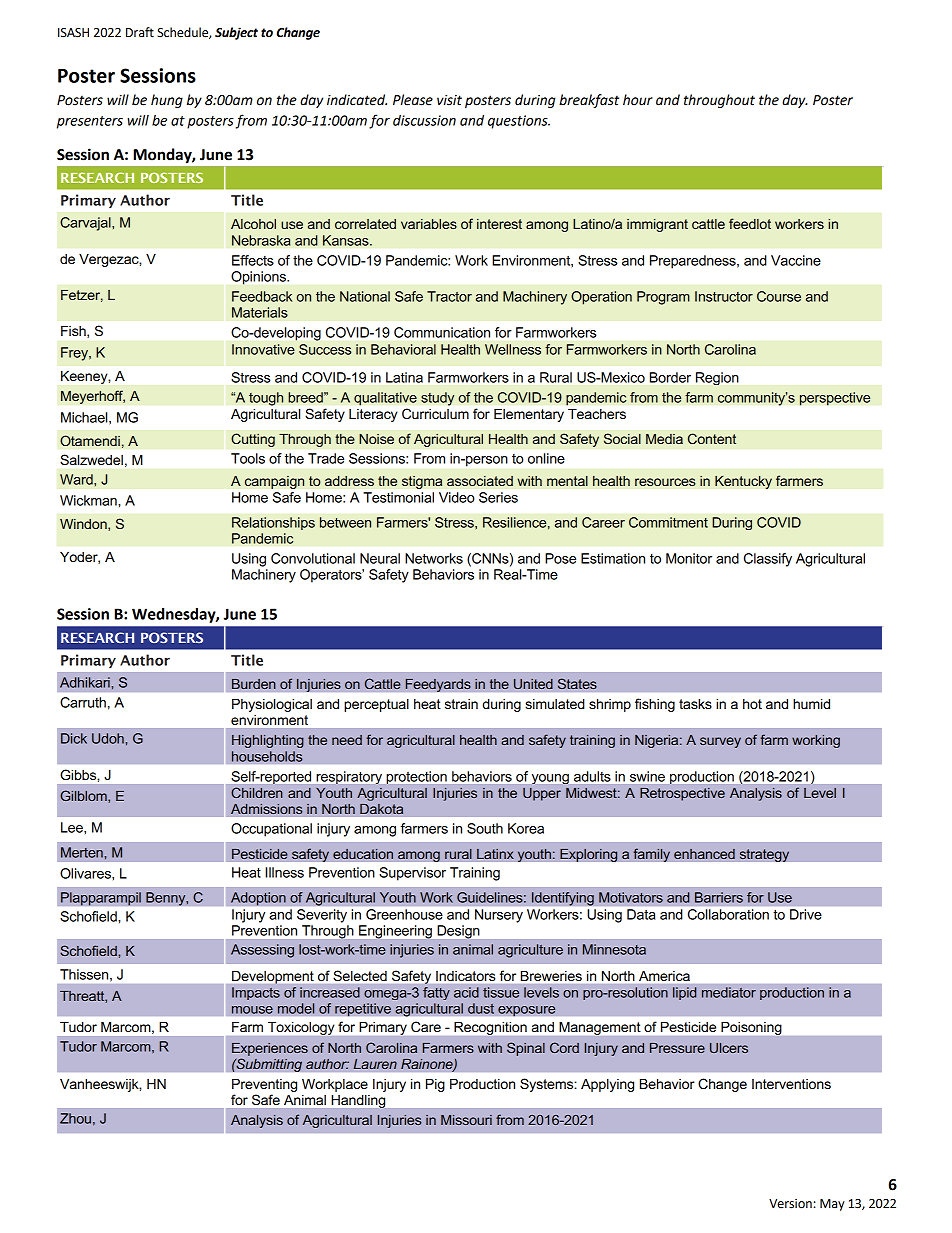 This page has width=952, height=1233. I want to click on Curriculum, so click(435, 413).
